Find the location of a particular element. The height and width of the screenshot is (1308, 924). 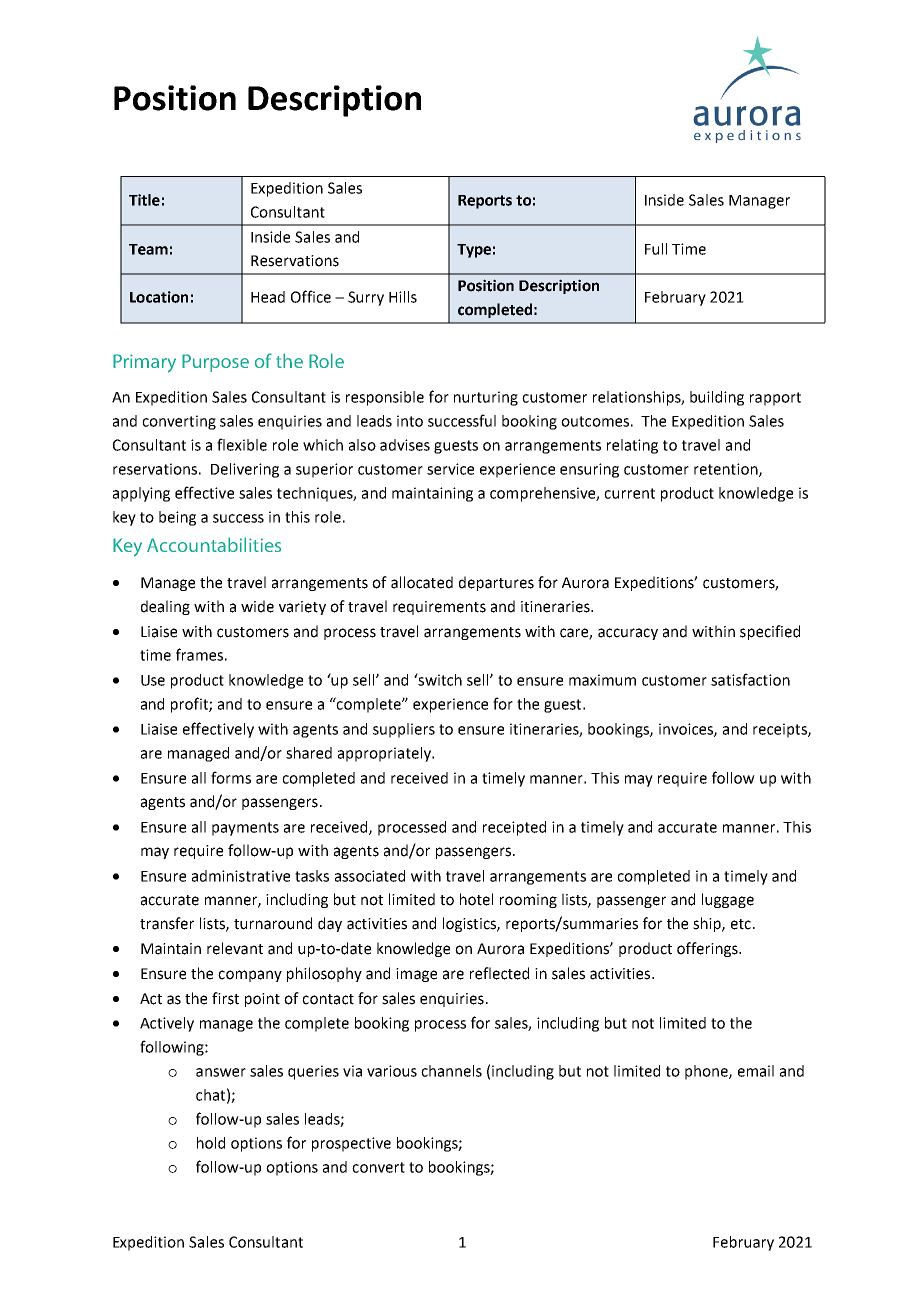

satisfaction is located at coordinates (750, 679).
